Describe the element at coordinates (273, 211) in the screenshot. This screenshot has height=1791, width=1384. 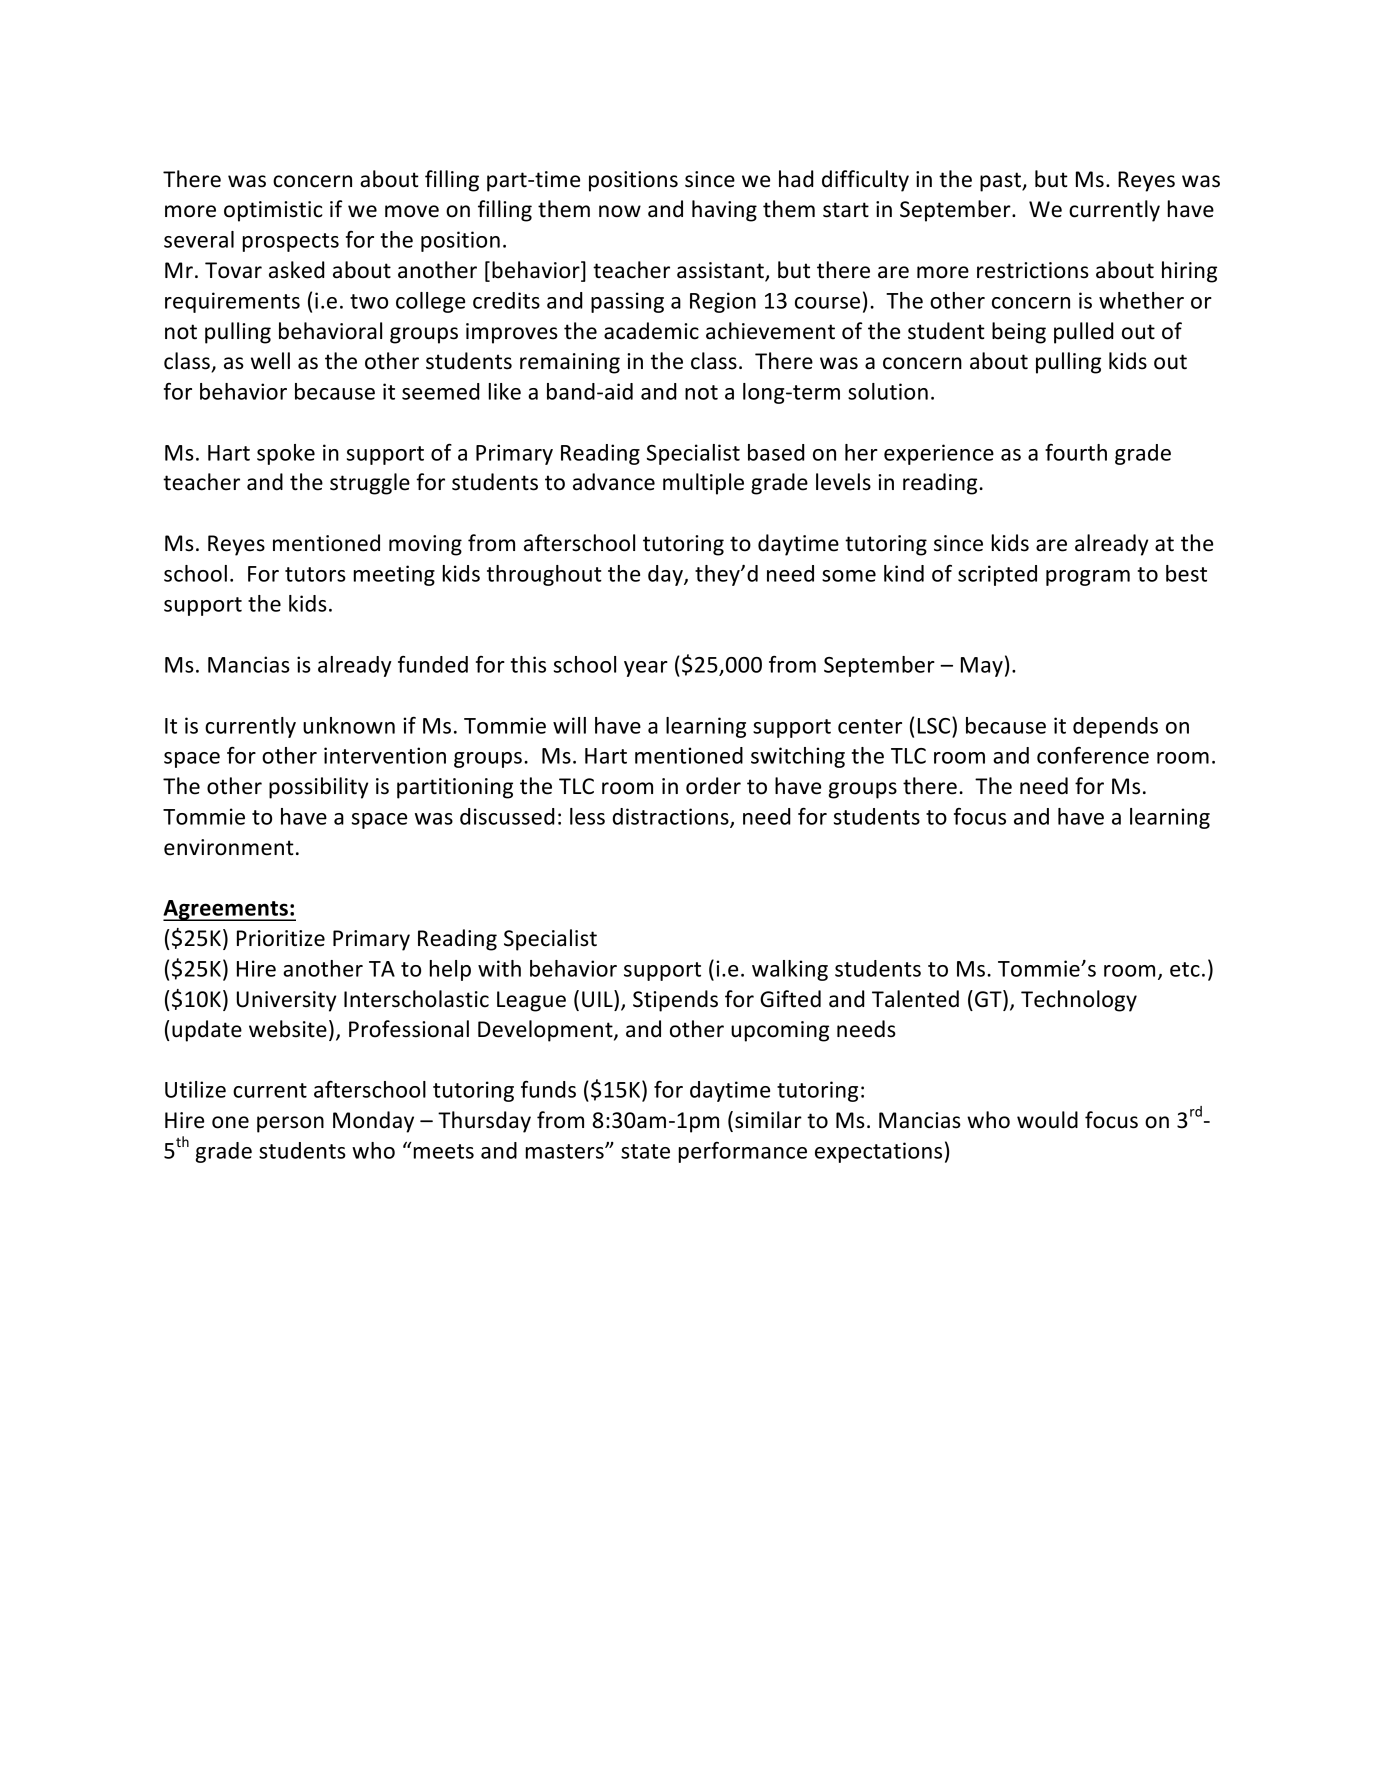
I see `optimistic` at that location.
